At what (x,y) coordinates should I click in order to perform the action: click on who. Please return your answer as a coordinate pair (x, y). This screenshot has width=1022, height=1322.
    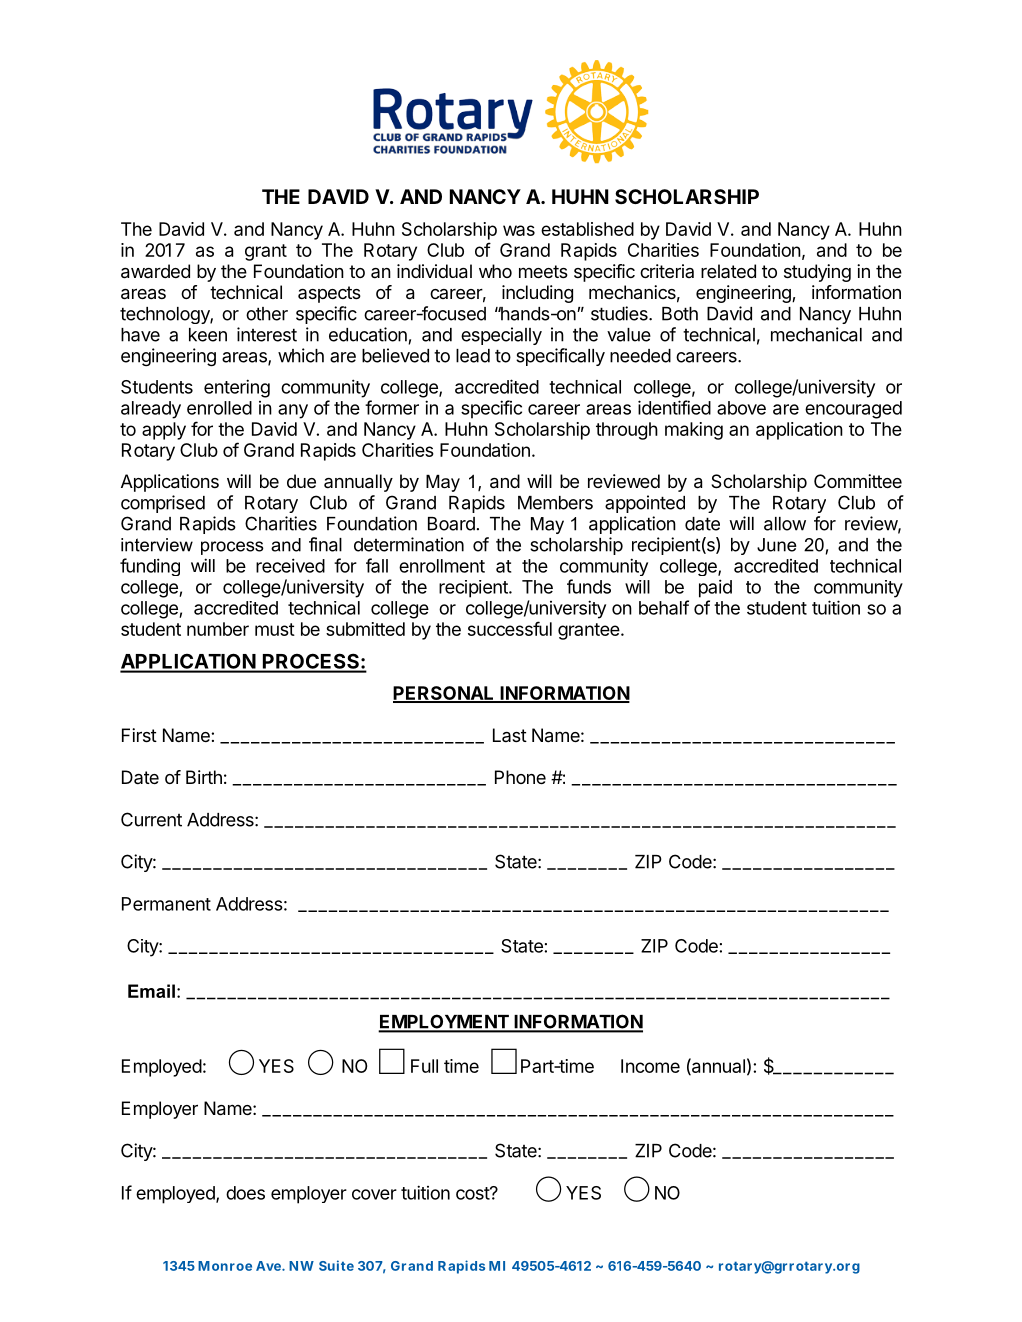
    Looking at the image, I should click on (495, 271).
